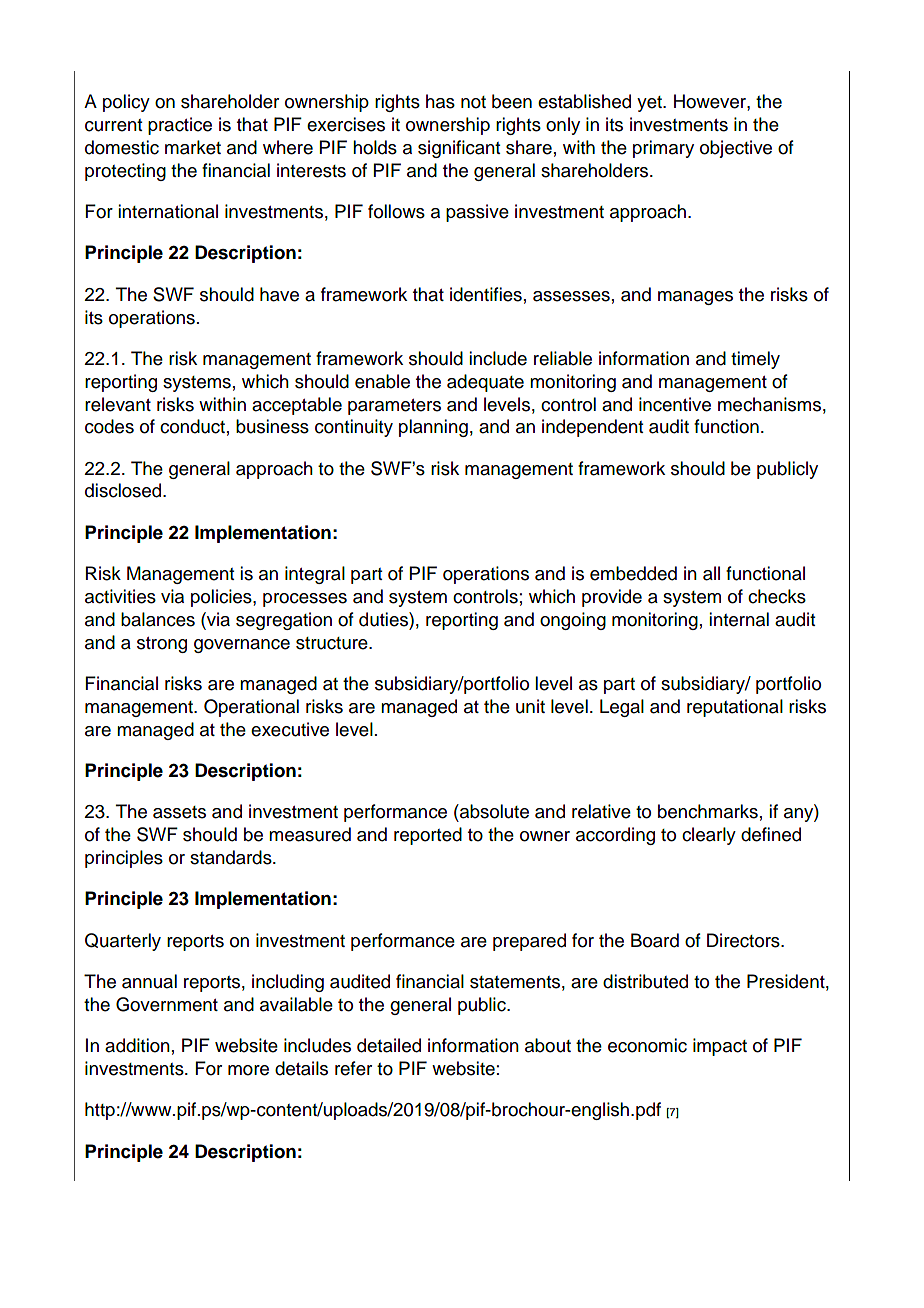 The image size is (924, 1308). Describe the element at coordinates (389, 1045) in the document. I see `detailed` at that location.
